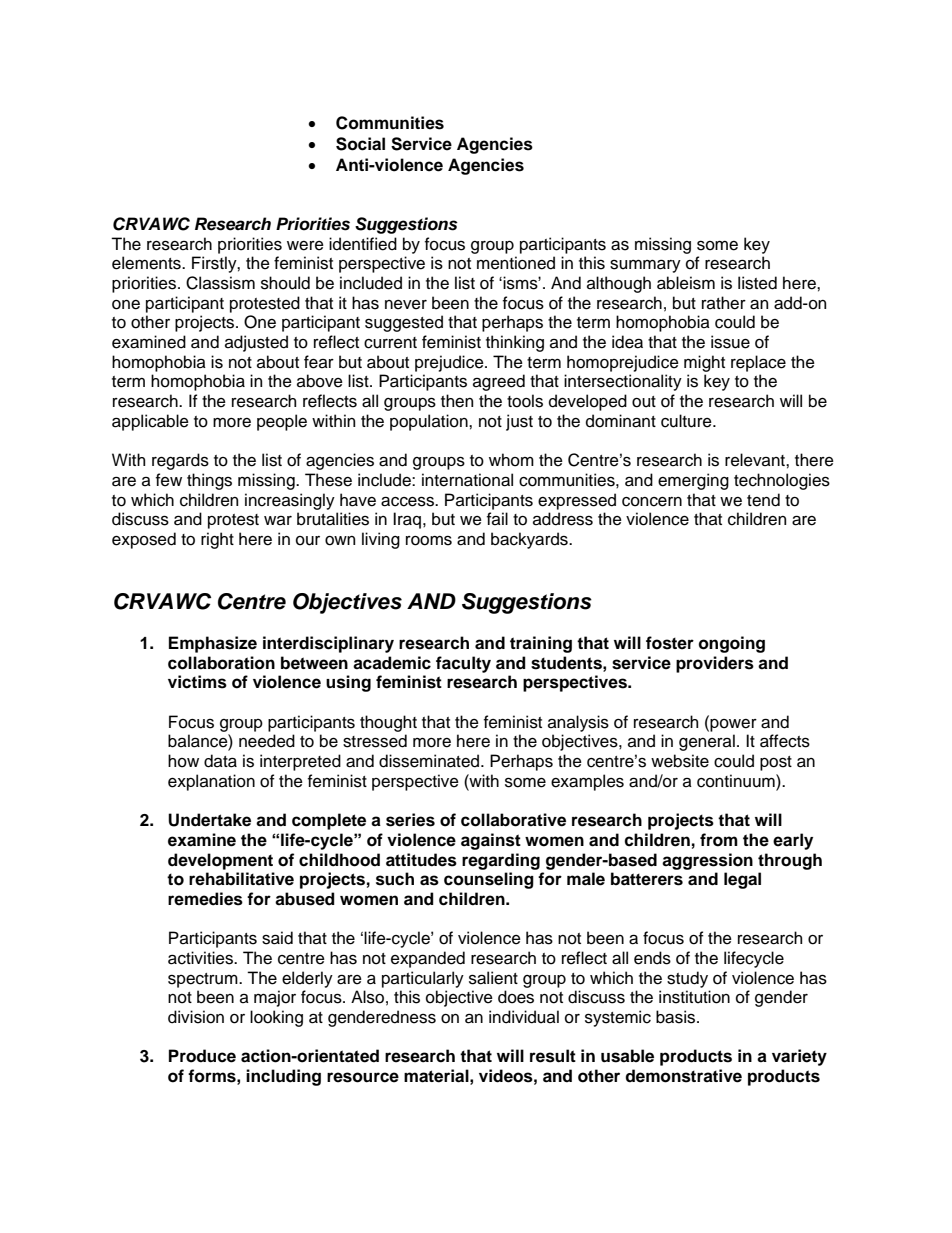 Image resolution: width=952 pixels, height=1233 pixels. What do you see at coordinates (305, 246) in the screenshot?
I see `were` at bounding box center [305, 246].
